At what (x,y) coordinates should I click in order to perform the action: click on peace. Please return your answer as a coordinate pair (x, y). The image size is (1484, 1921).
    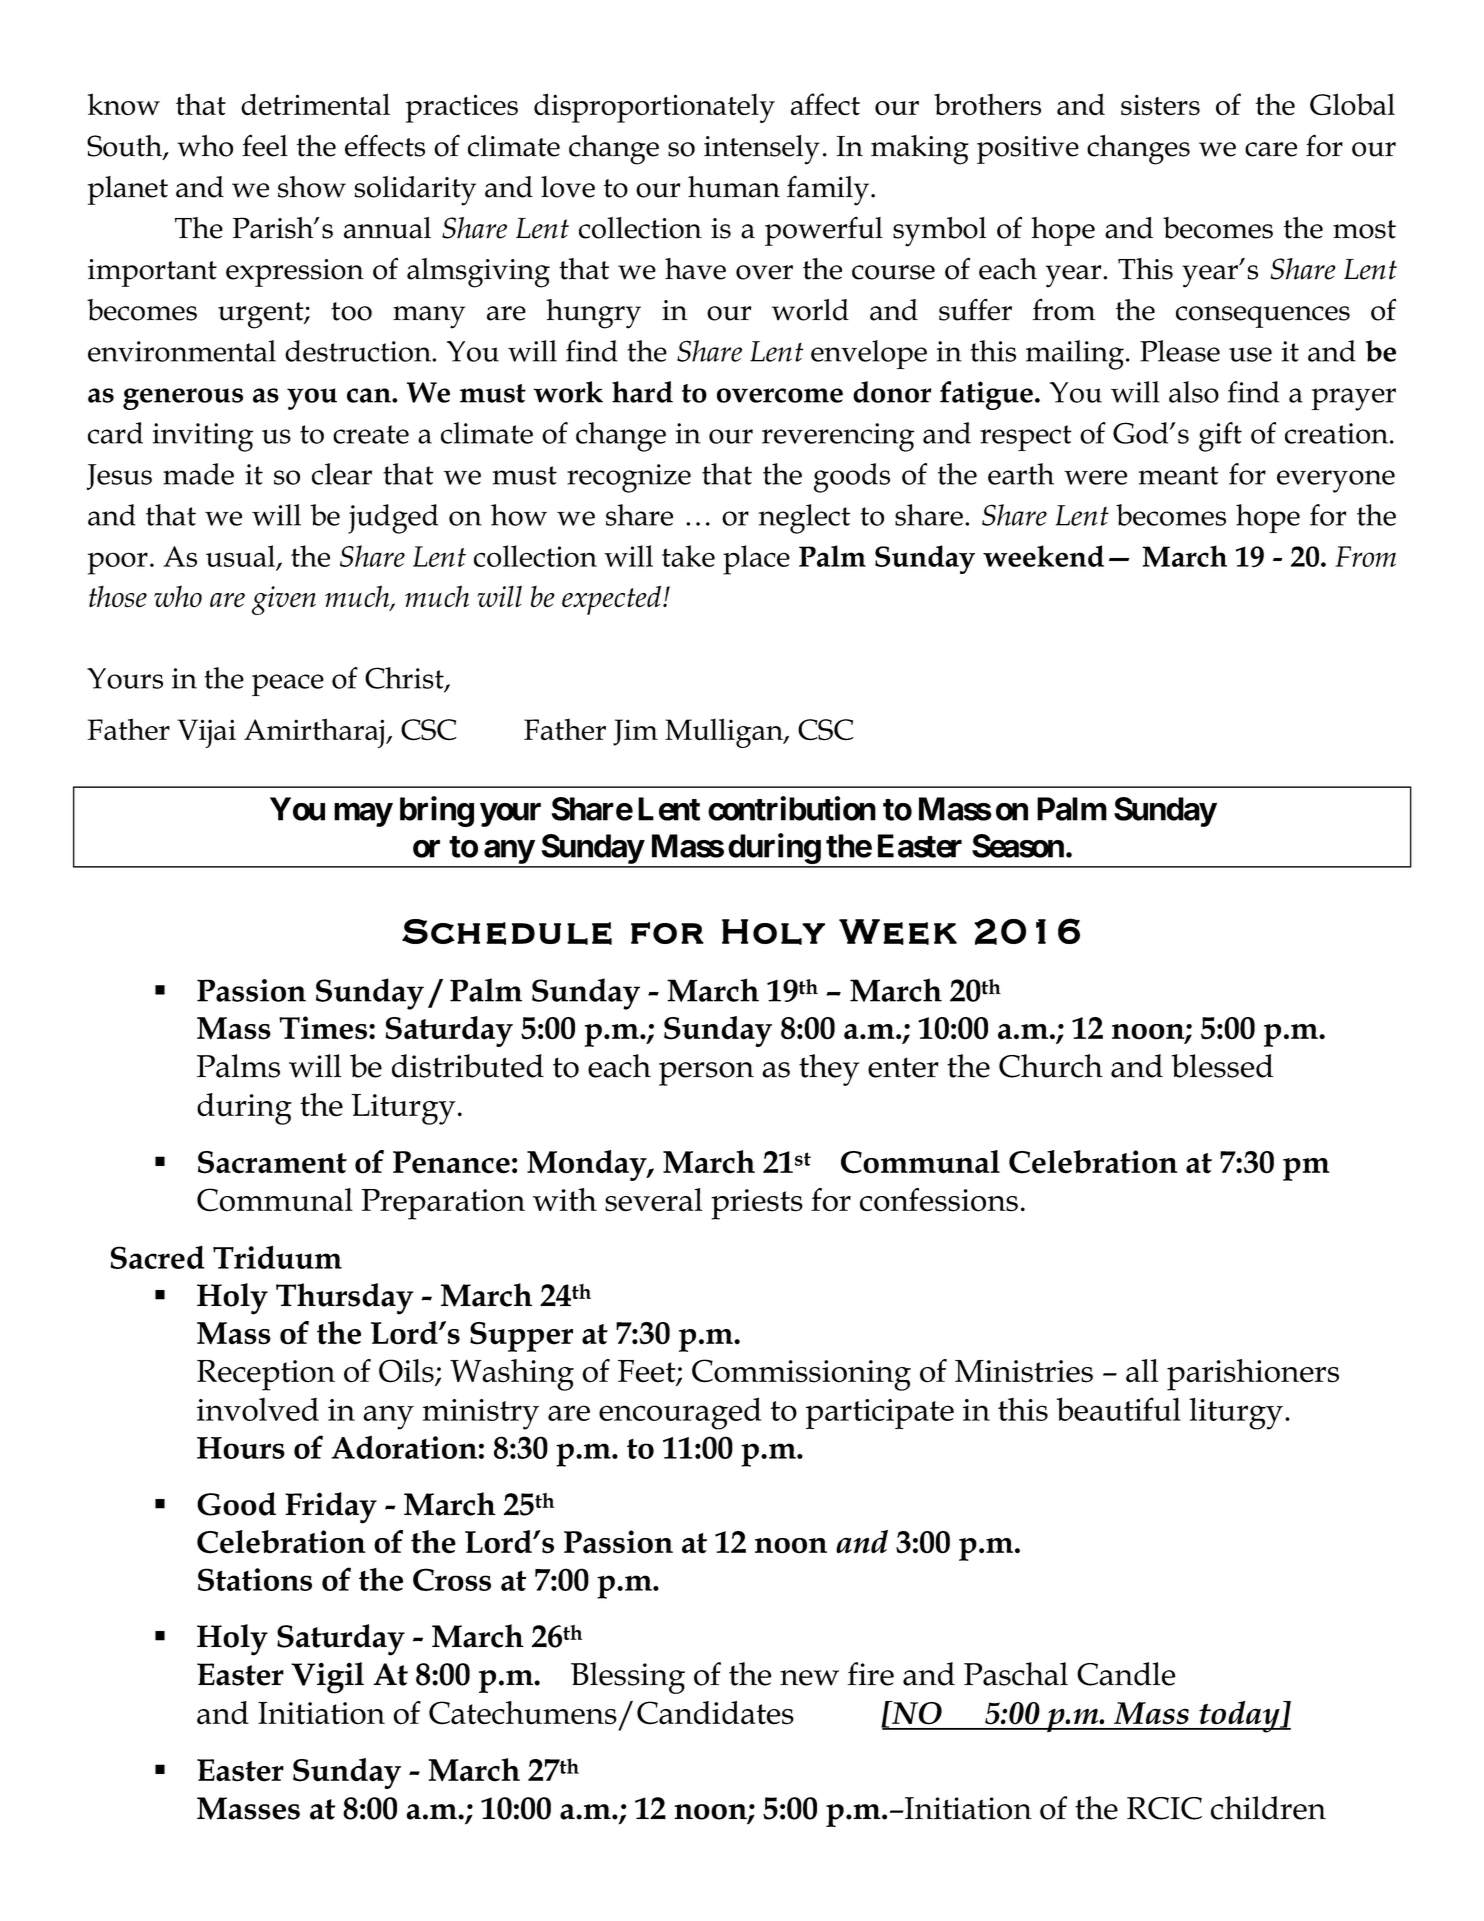
    Looking at the image, I should click on (288, 685).
